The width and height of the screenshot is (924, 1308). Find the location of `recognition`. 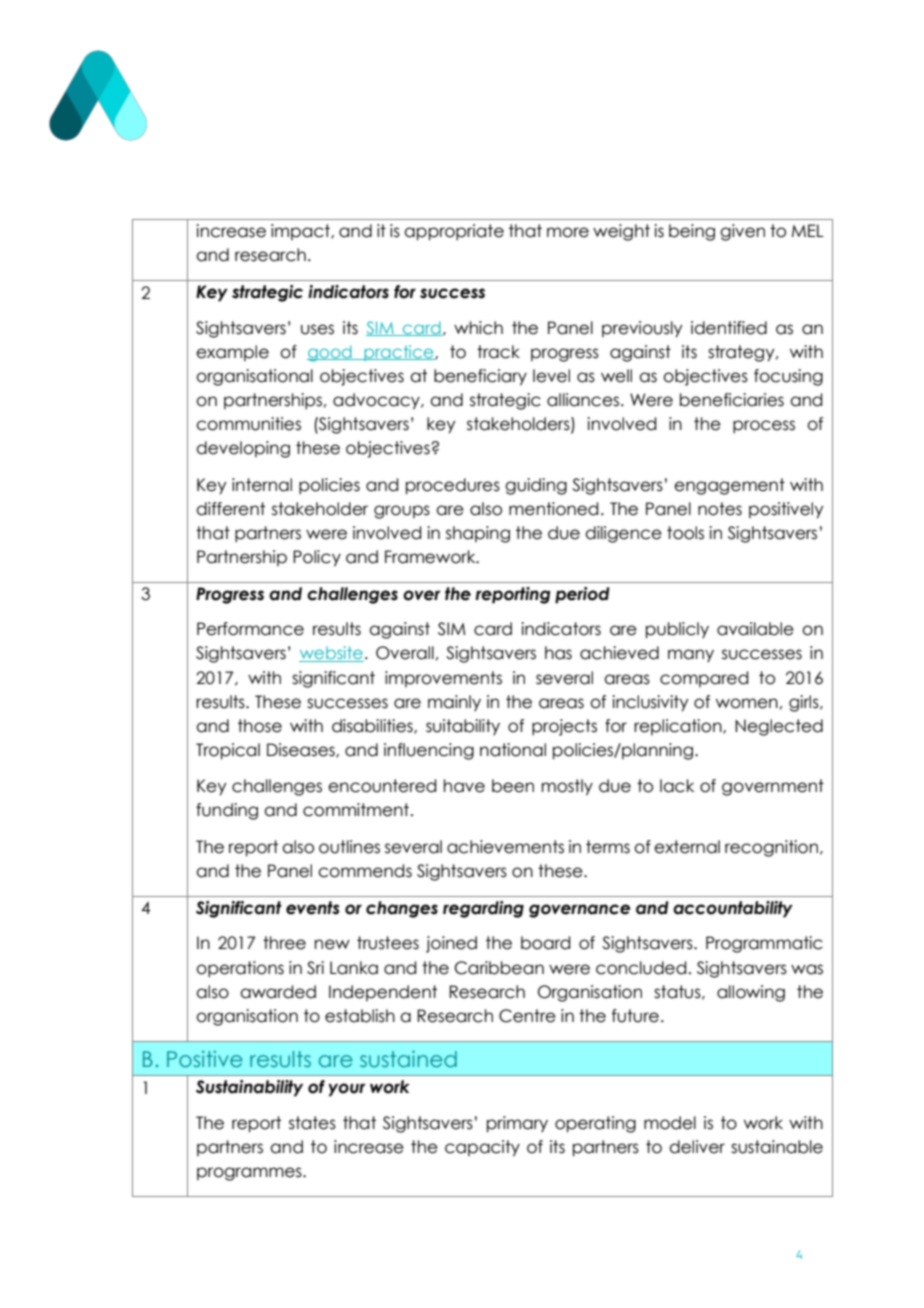

recognition is located at coordinates (773, 848).
